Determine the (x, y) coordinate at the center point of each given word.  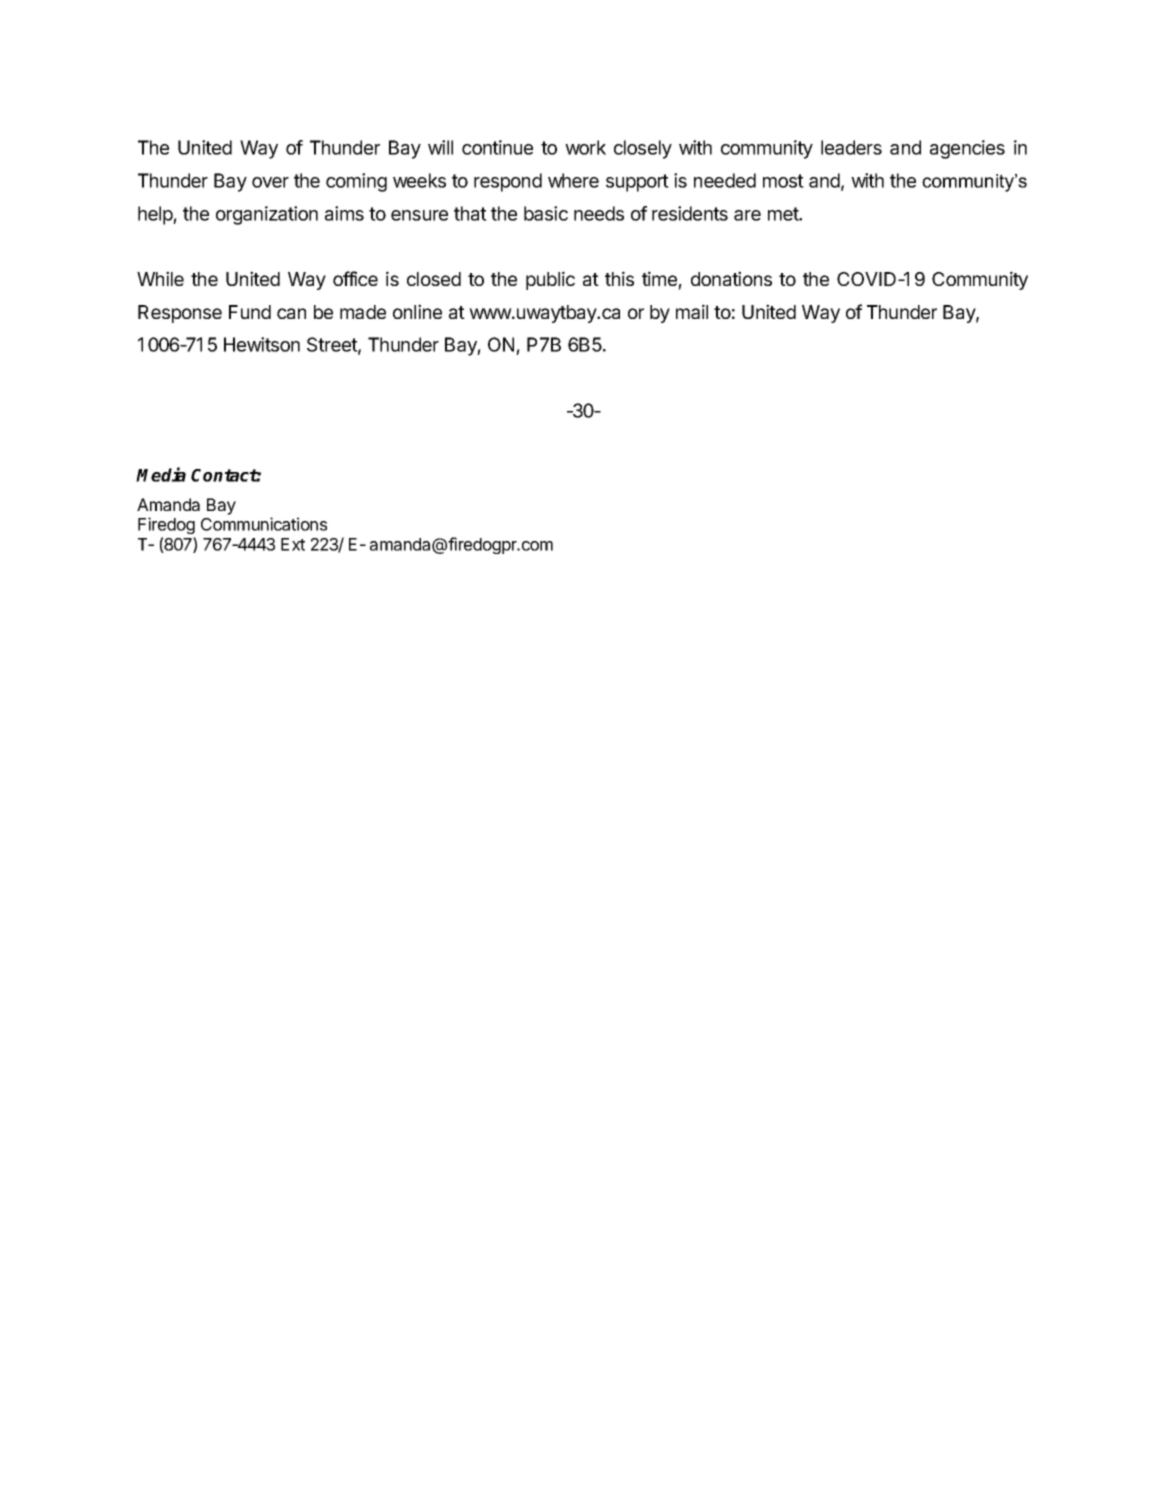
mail (692, 311)
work (585, 147)
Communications (264, 524)
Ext (293, 544)
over (270, 182)
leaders (851, 147)
